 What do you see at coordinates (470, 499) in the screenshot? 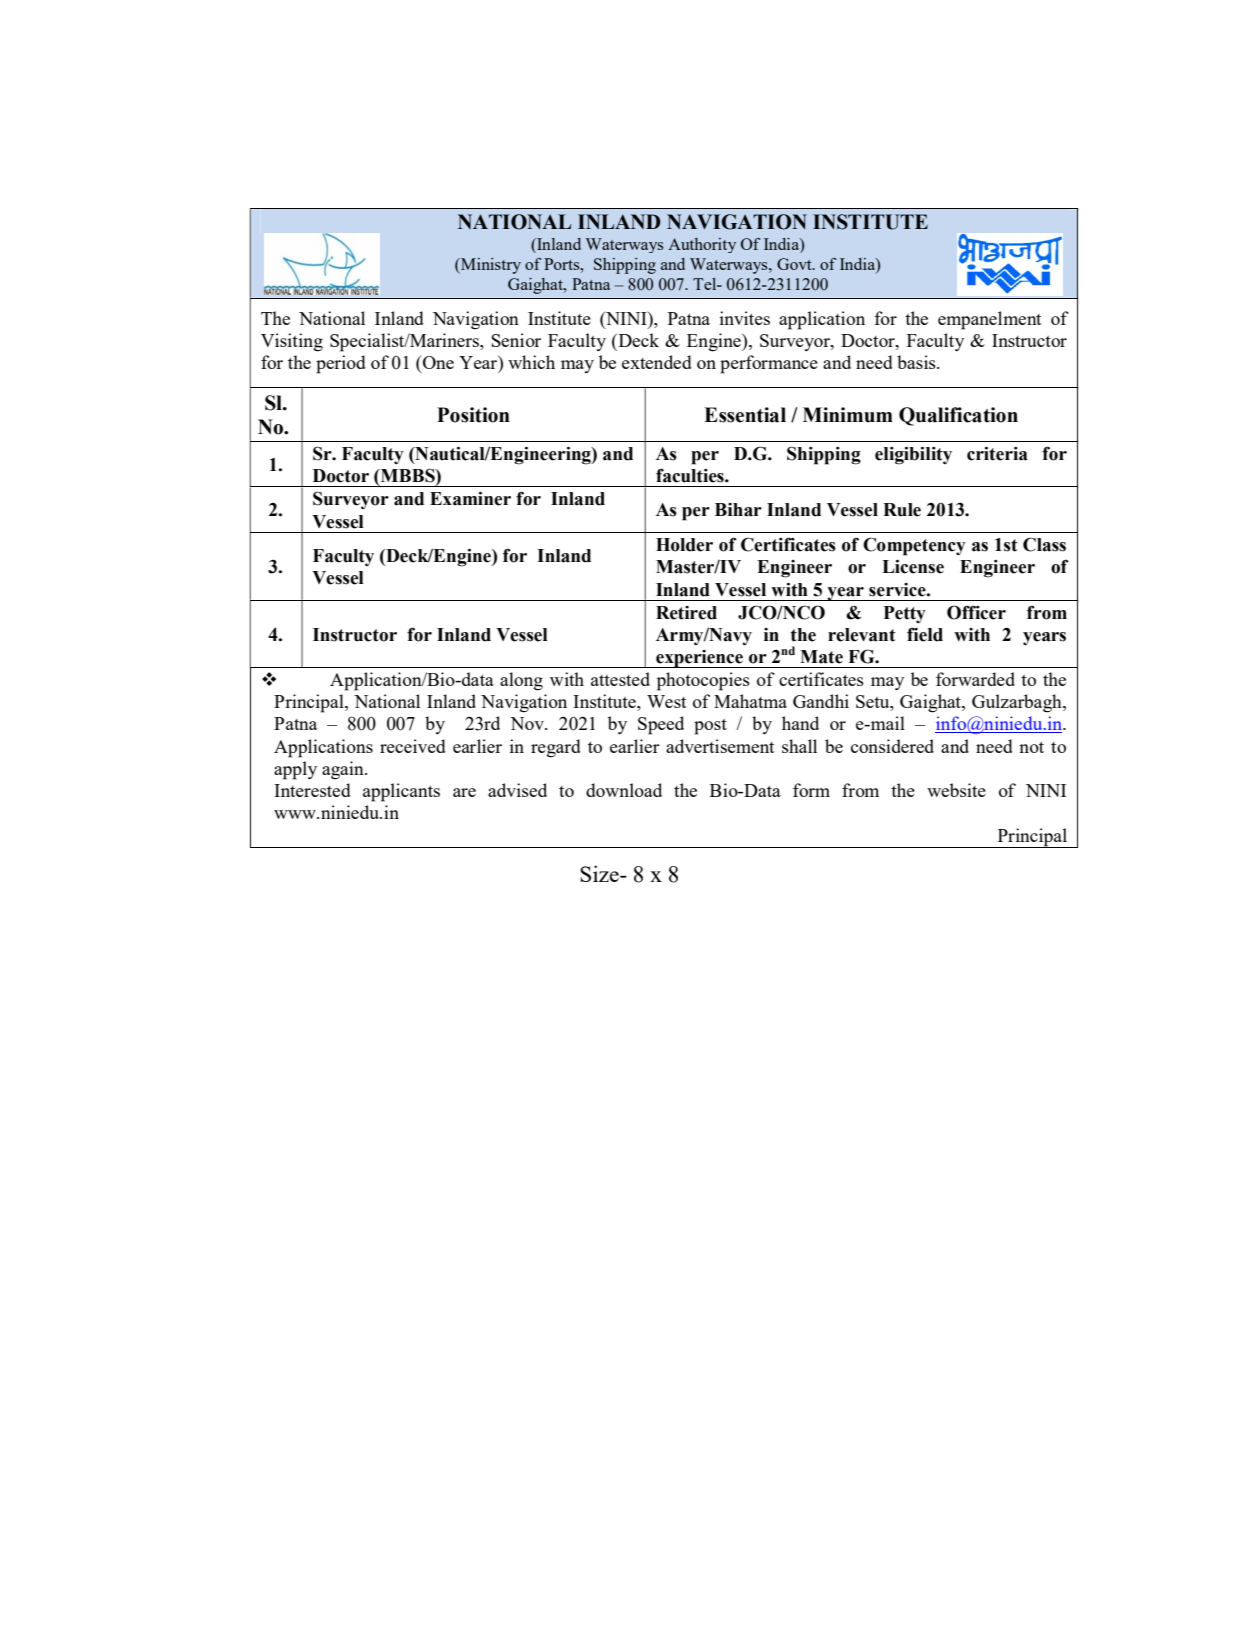
I see `Examiner` at bounding box center [470, 499].
